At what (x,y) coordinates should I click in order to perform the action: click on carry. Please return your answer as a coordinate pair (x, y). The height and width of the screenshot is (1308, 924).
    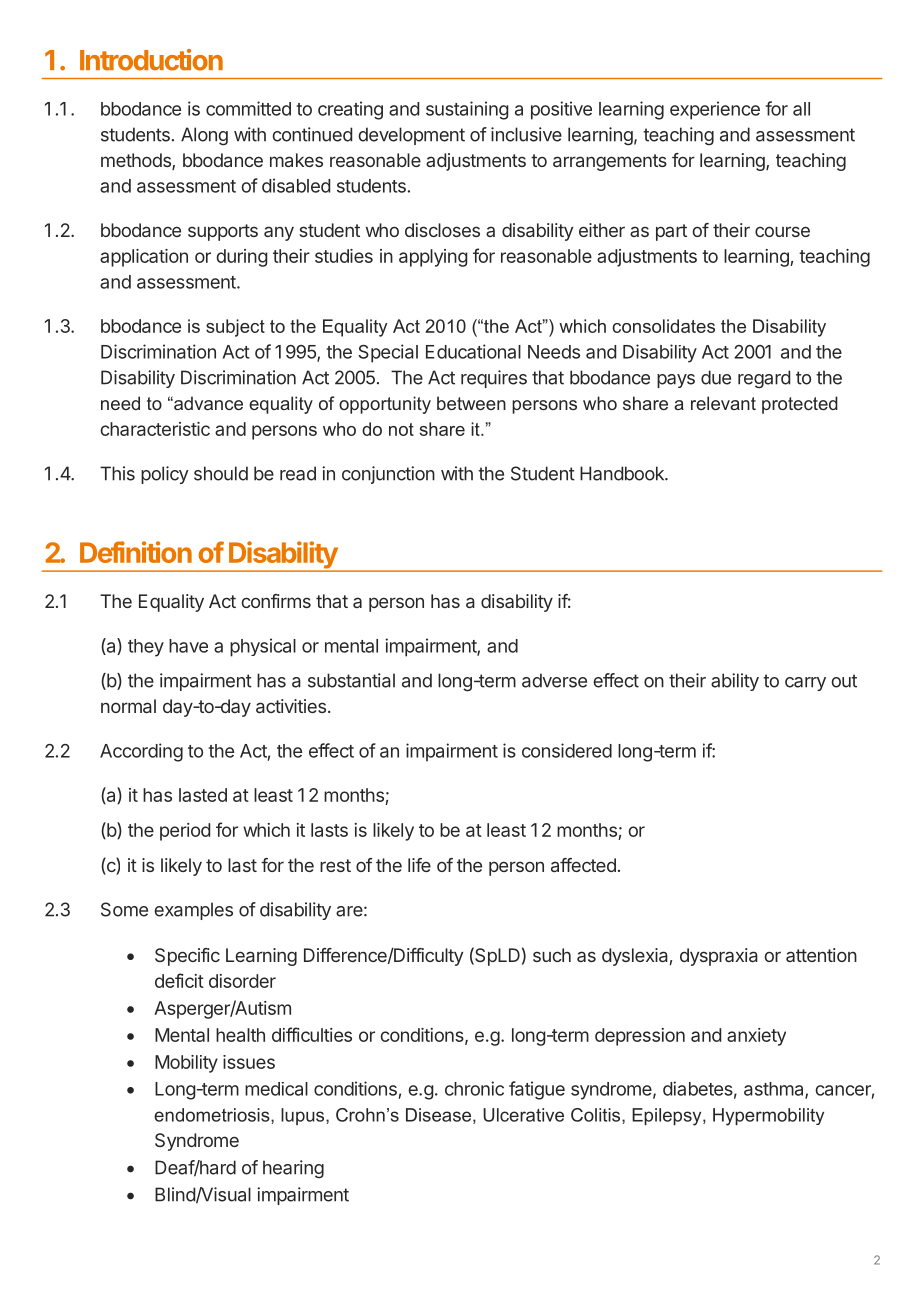
    Looking at the image, I should click on (805, 684).
